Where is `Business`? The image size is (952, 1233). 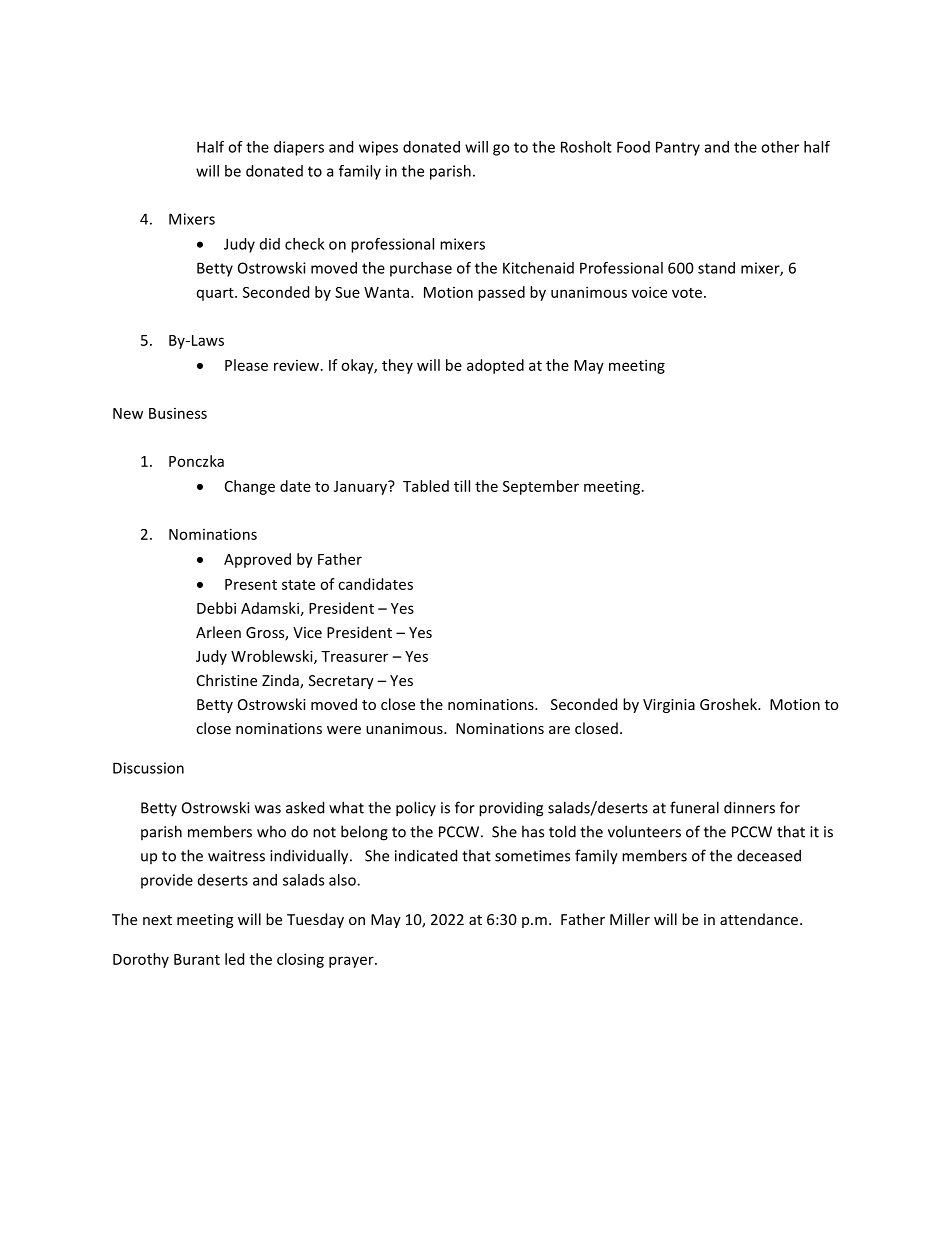
Business is located at coordinates (178, 413).
